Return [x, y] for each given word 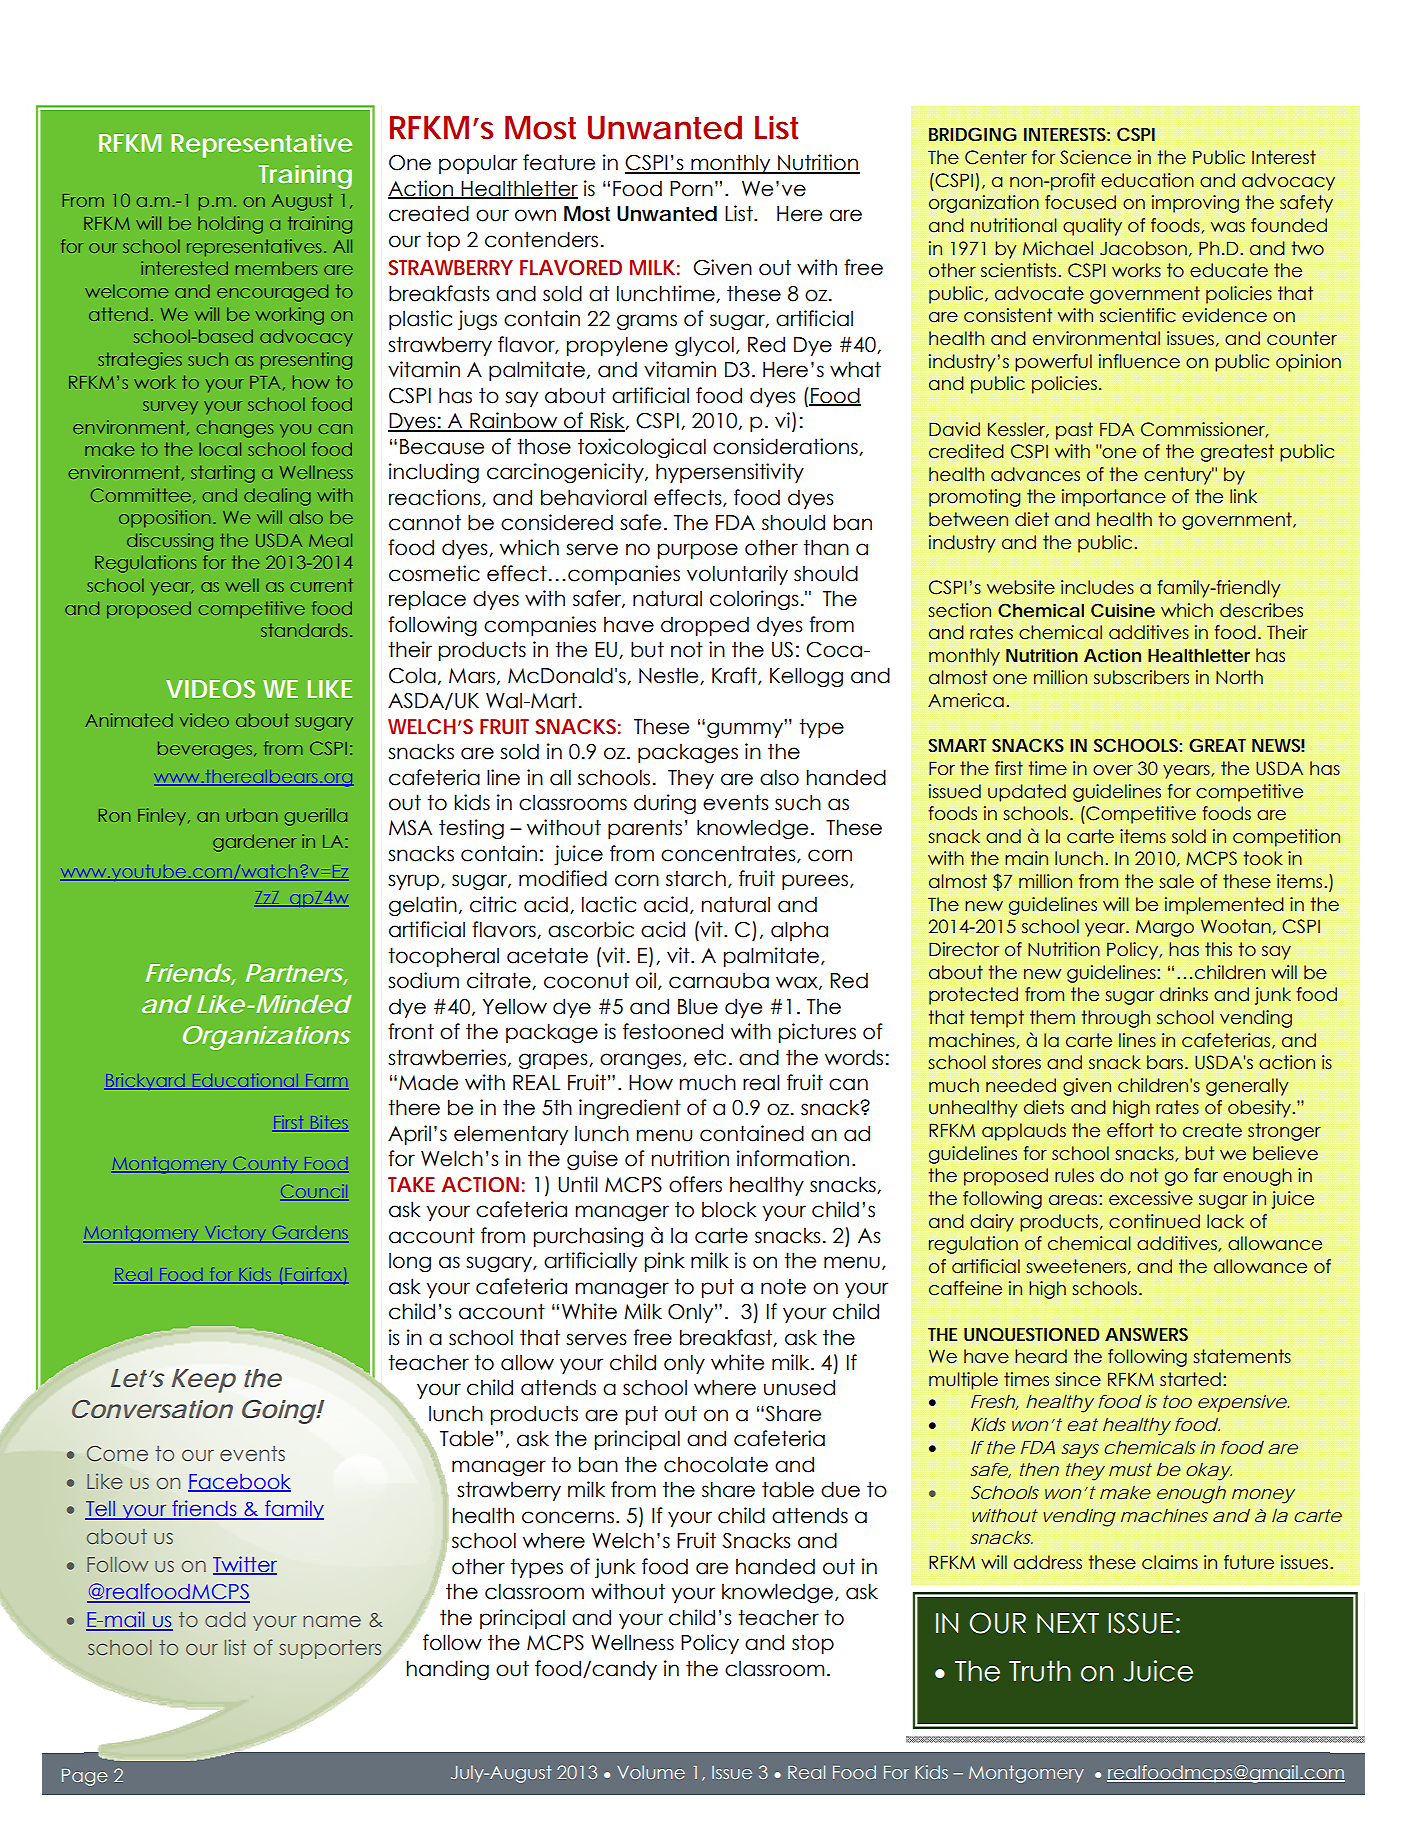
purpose [698, 551]
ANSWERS [1146, 1334]
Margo [1165, 928]
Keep [203, 1381]
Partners [296, 974]
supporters [330, 1649]
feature [559, 162]
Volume [651, 1772]
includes [1097, 587]
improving [1195, 204]
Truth [1040, 1671]
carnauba [719, 980]
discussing [170, 542]
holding [230, 225]
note [783, 1286]
